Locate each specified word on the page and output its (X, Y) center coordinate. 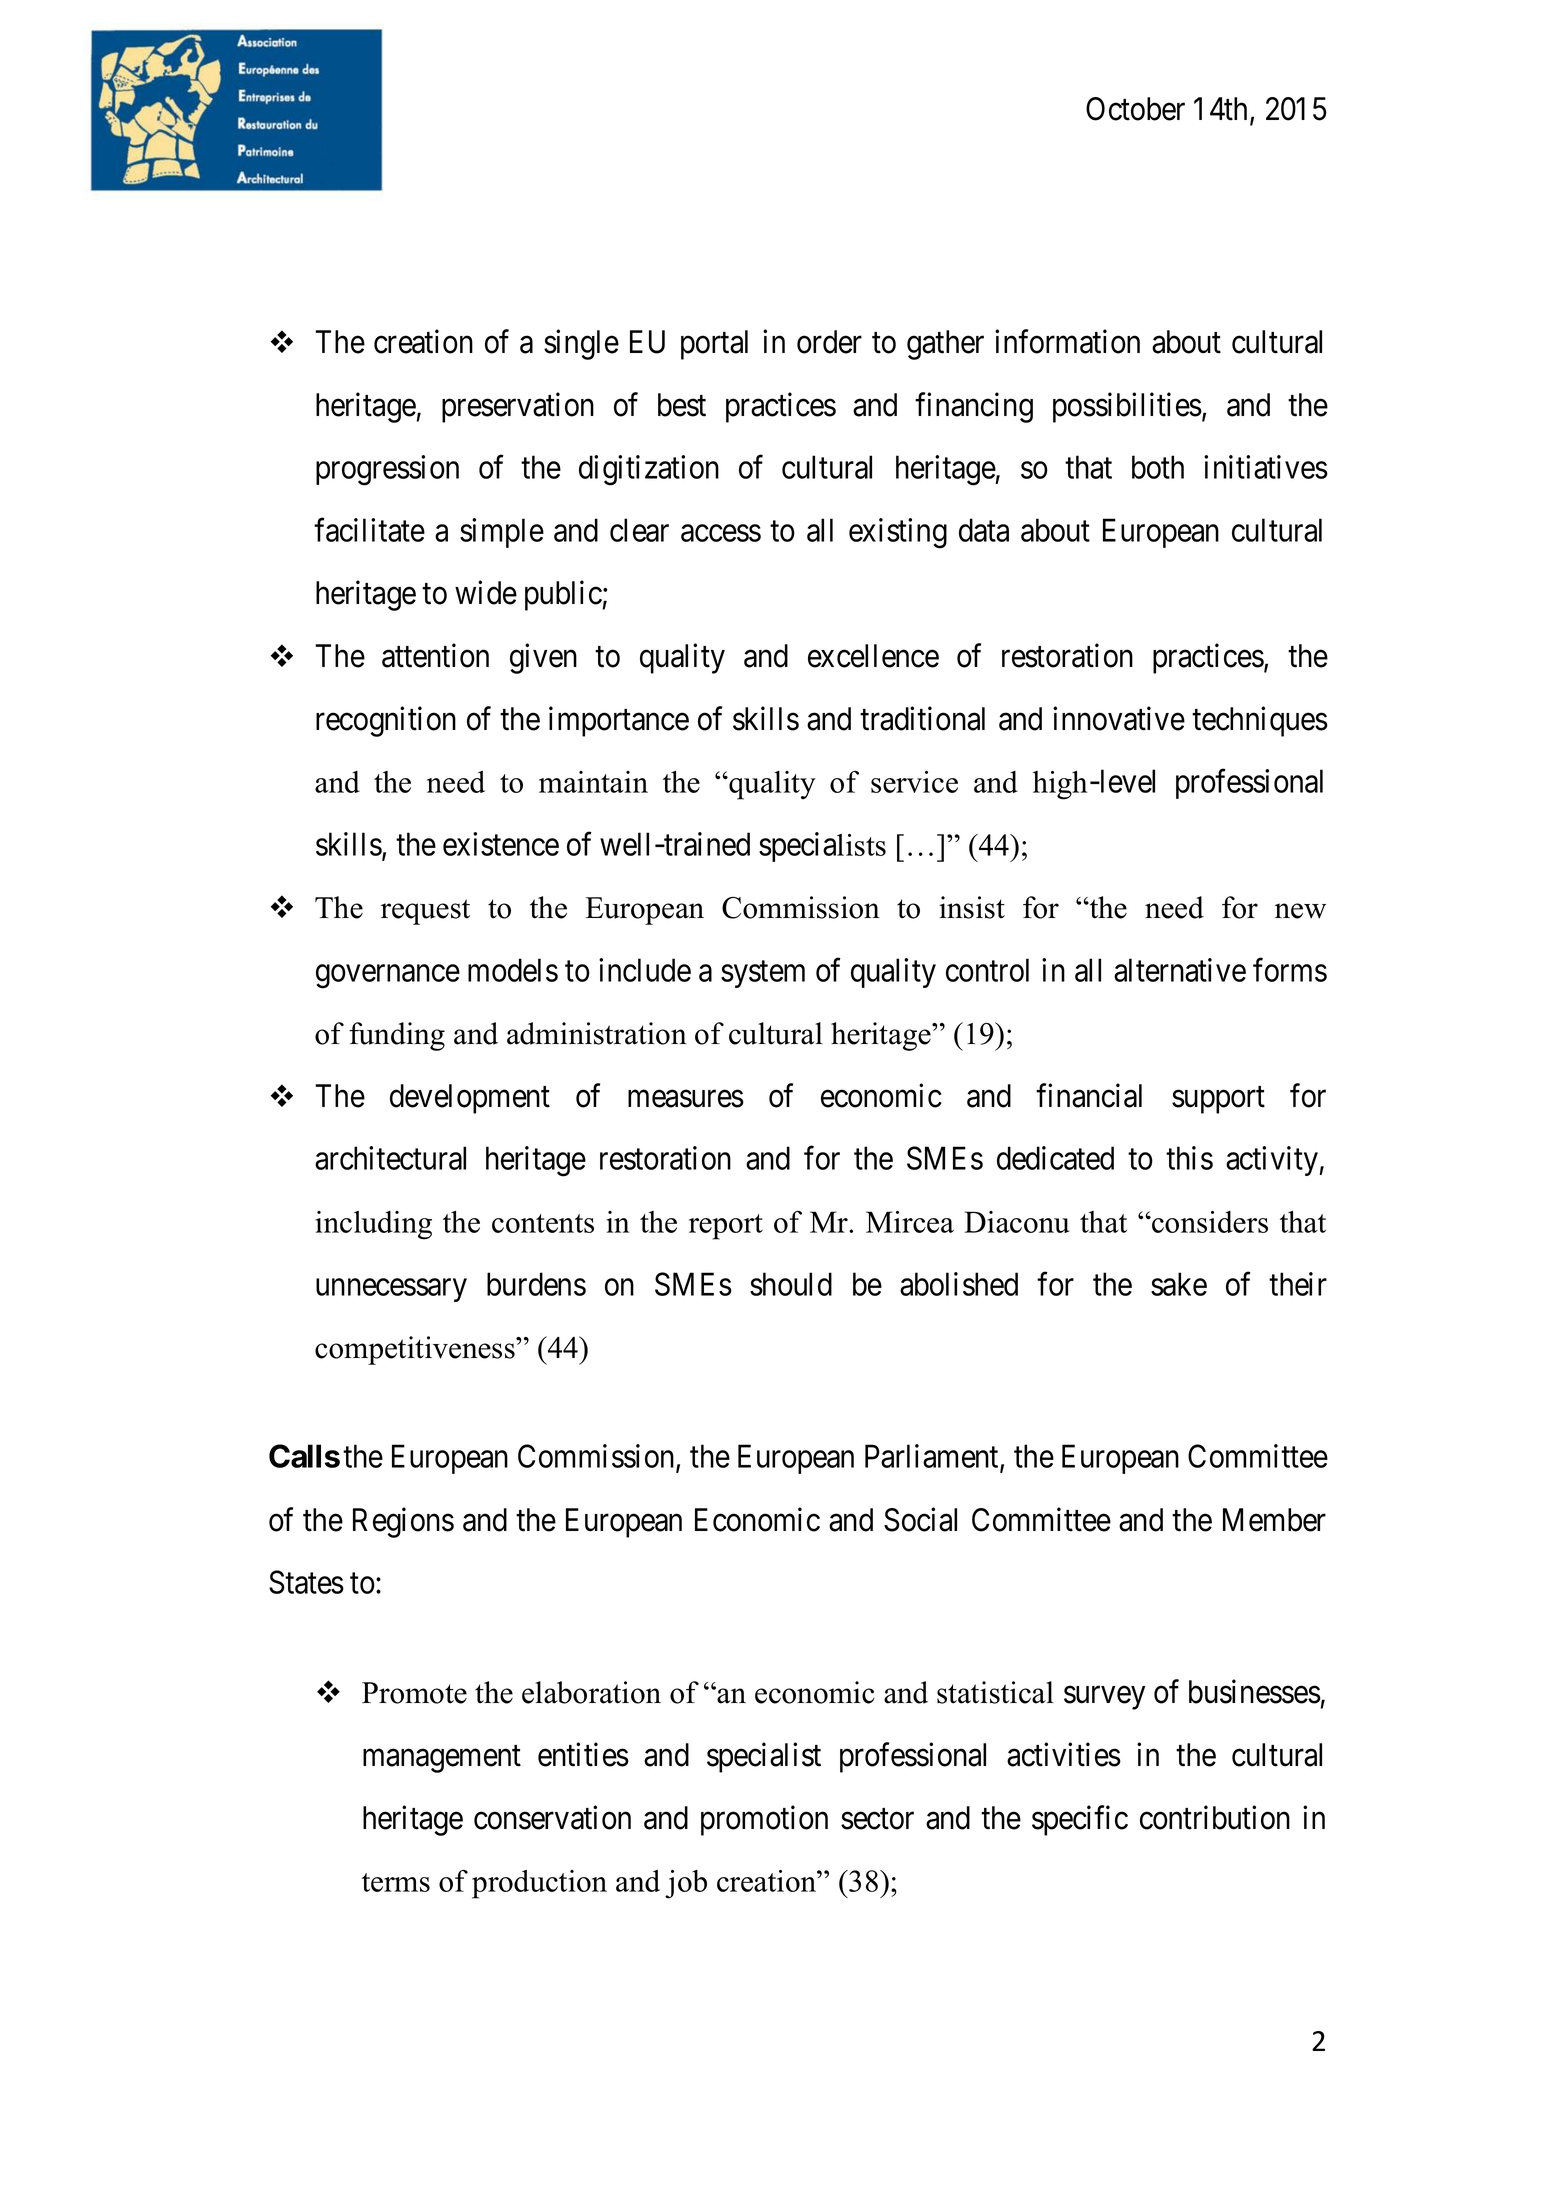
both (1158, 467)
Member (1274, 1520)
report (726, 1227)
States (306, 1582)
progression (387, 470)
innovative (1119, 718)
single (581, 344)
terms (396, 1882)
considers (1209, 1222)
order (829, 342)
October (1135, 109)
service (914, 782)
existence (501, 844)
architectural (390, 1158)
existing (898, 533)
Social (920, 1519)
